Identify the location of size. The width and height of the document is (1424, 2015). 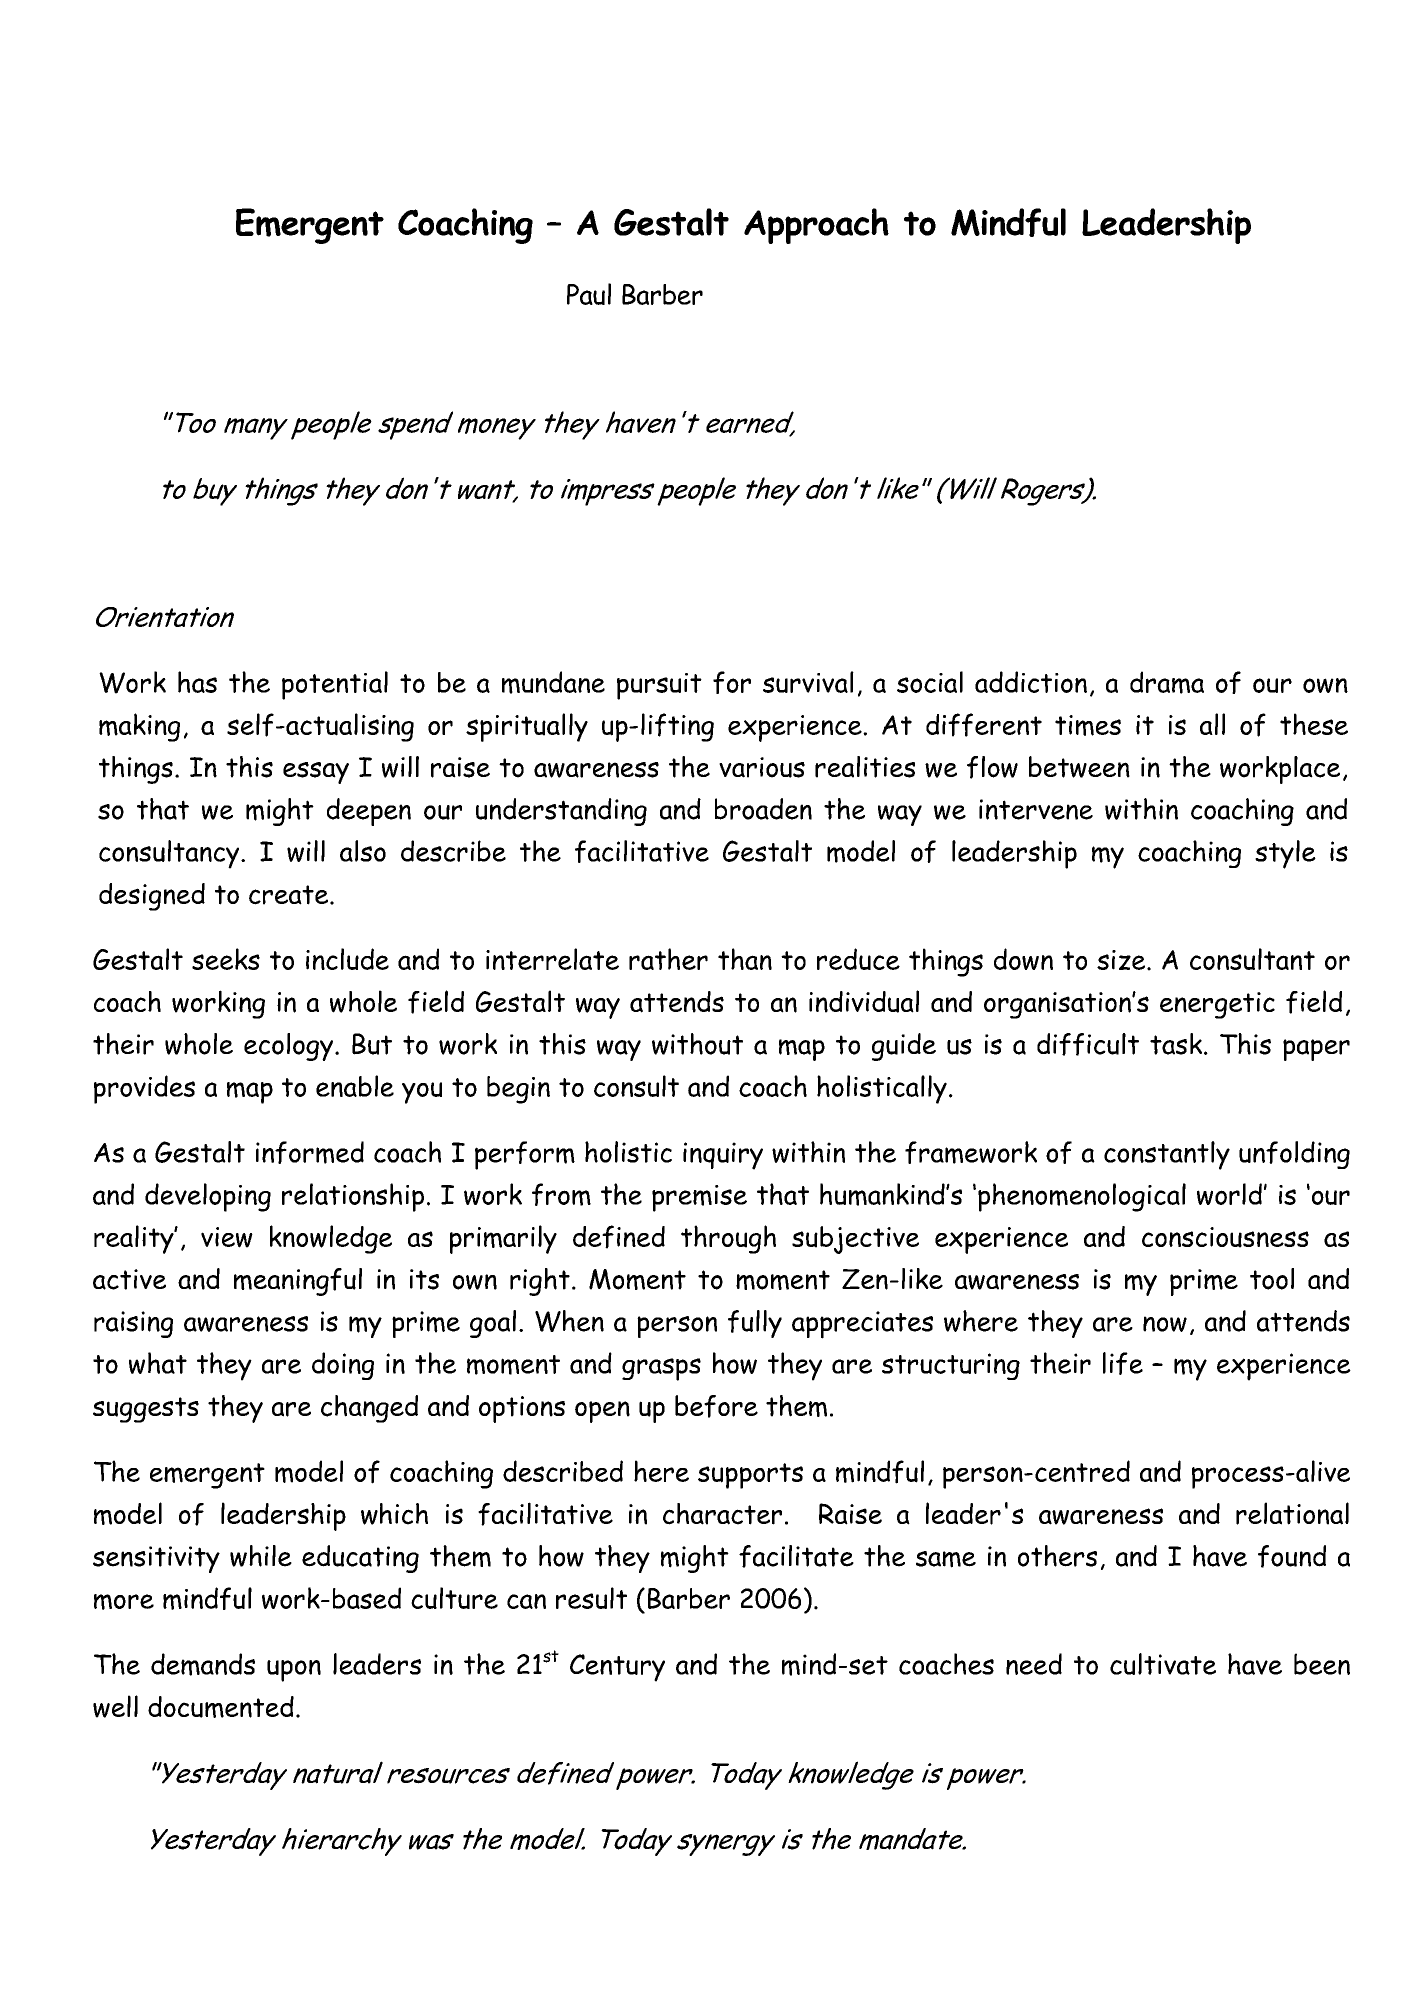
(1122, 960).
